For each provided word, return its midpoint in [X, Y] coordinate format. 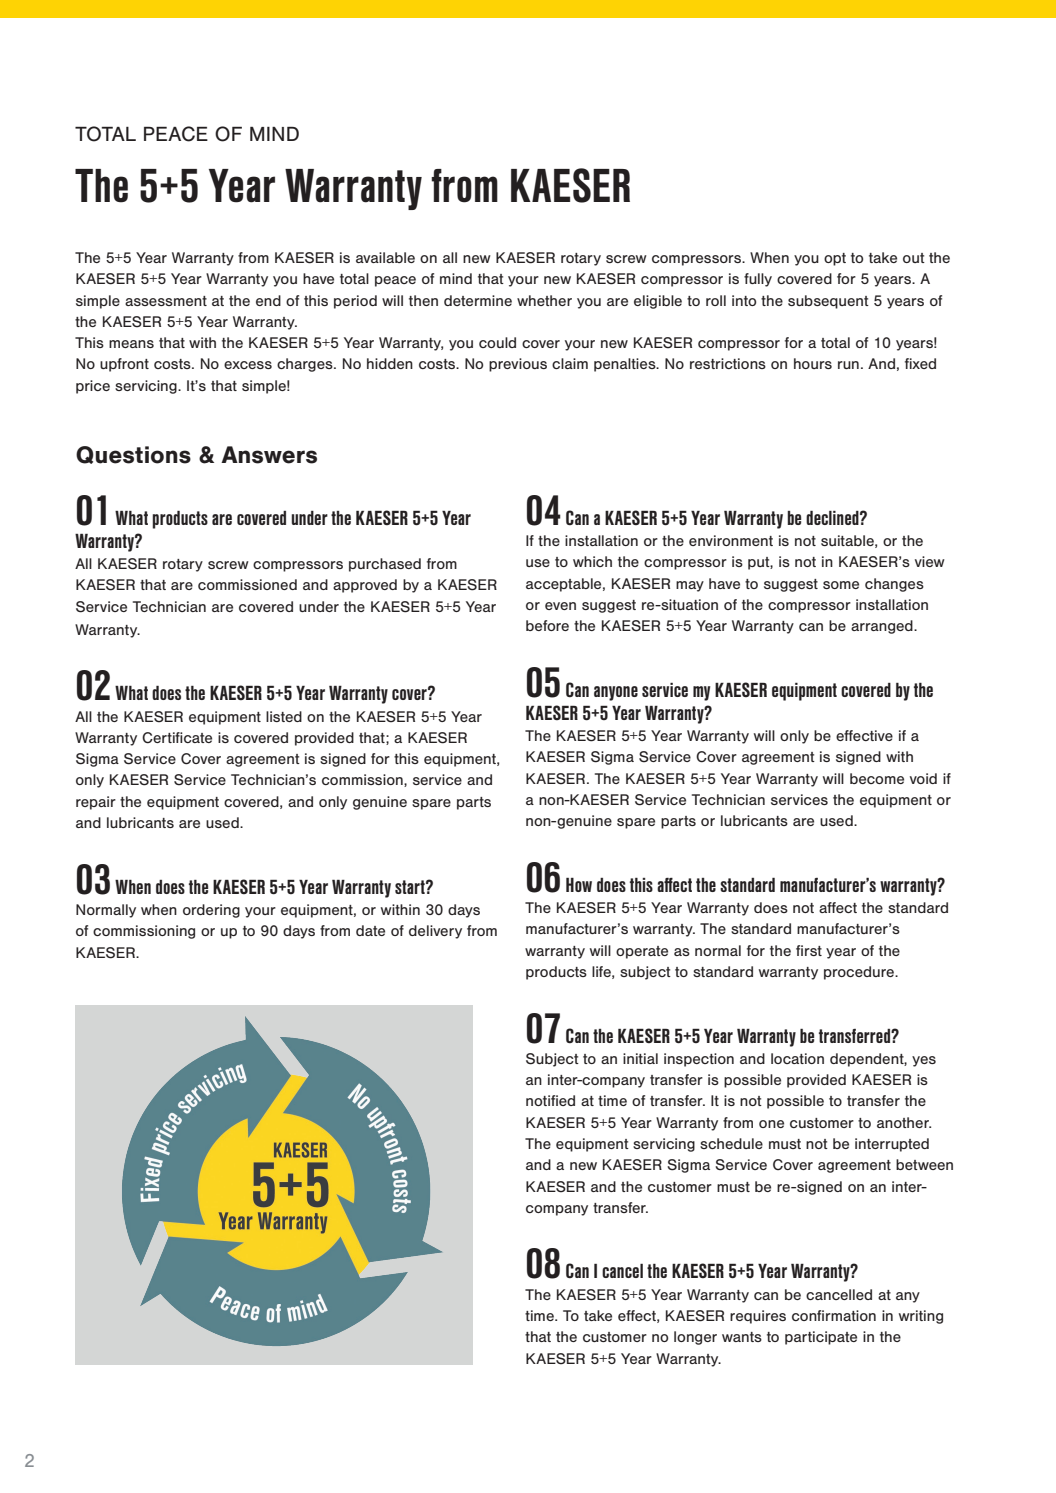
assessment [166, 301]
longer [695, 1338]
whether [544, 300]
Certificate [177, 738]
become [877, 778]
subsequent [828, 302]
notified [550, 1100]
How [579, 885]
